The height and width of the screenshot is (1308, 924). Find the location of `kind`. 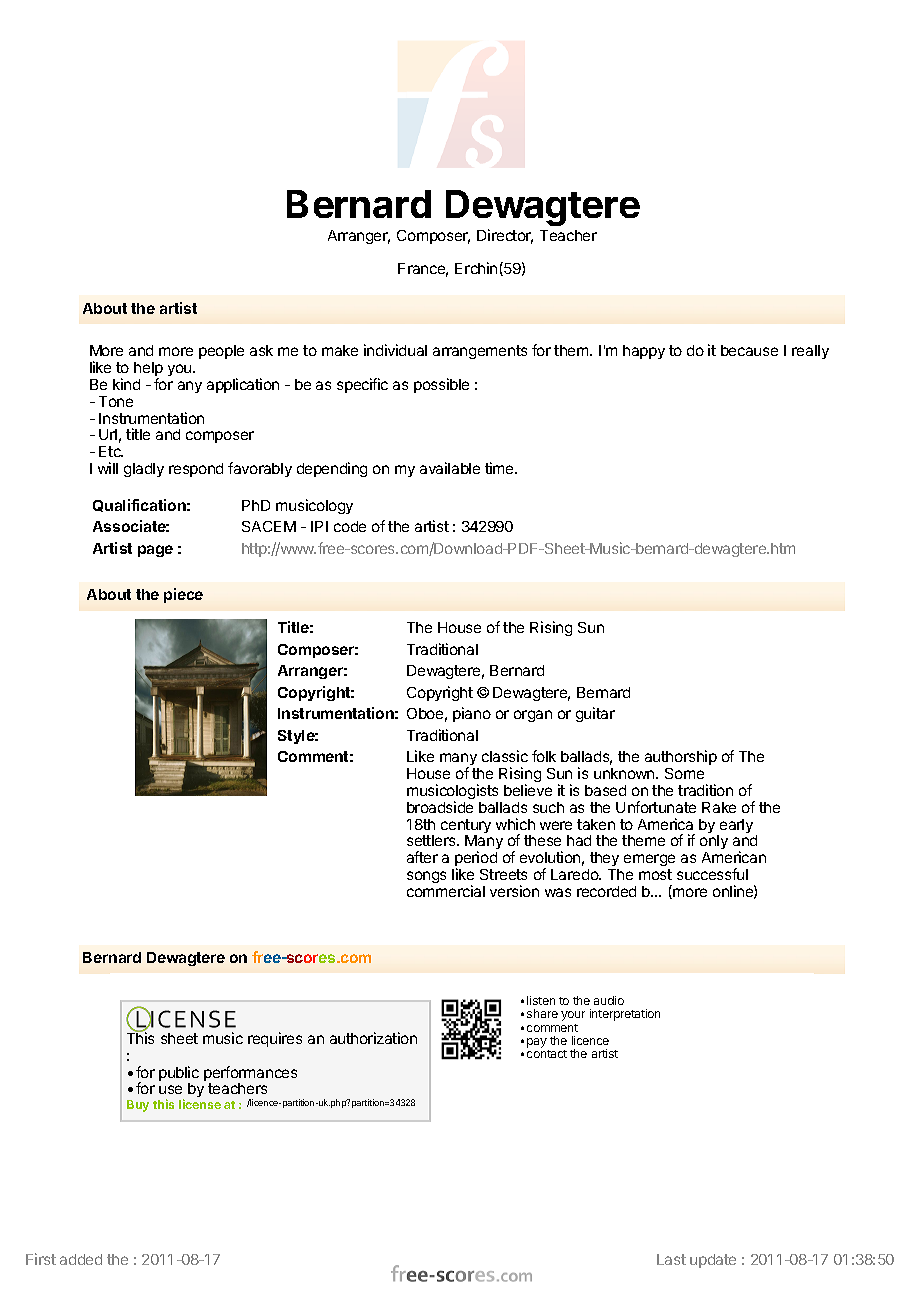

kind is located at coordinates (126, 384).
